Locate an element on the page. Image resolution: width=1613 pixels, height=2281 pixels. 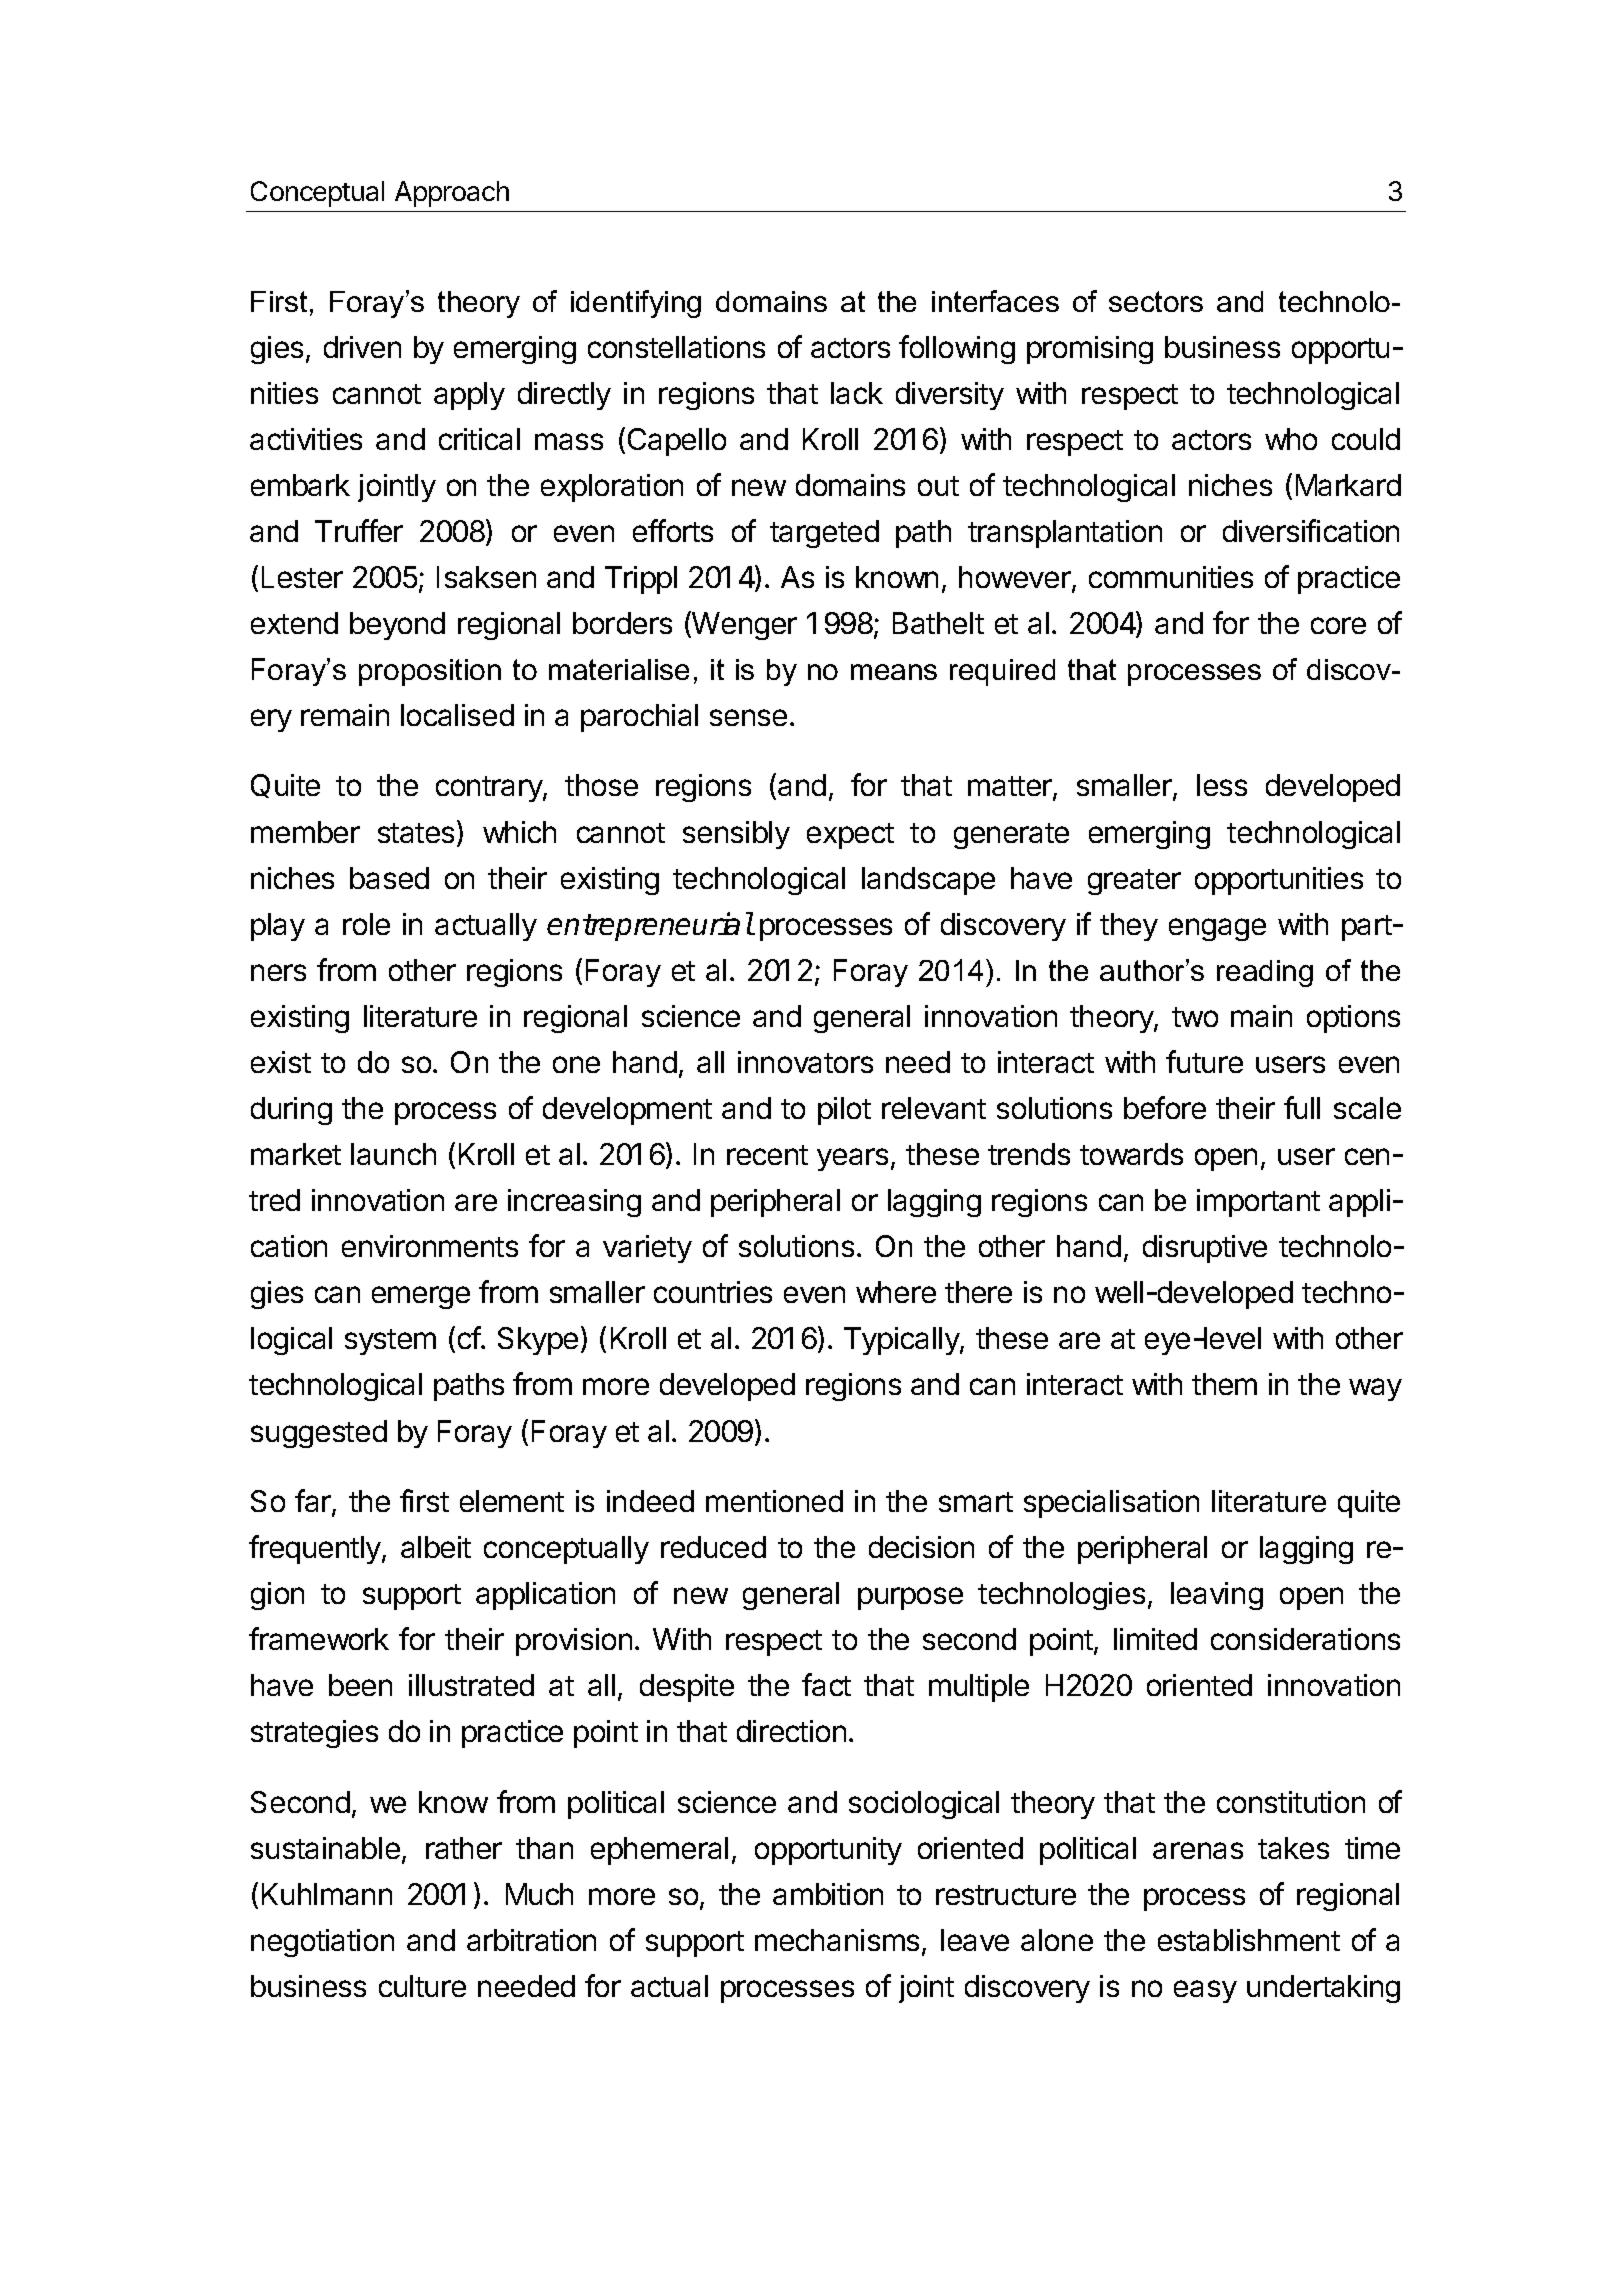
expect is located at coordinates (850, 836).
